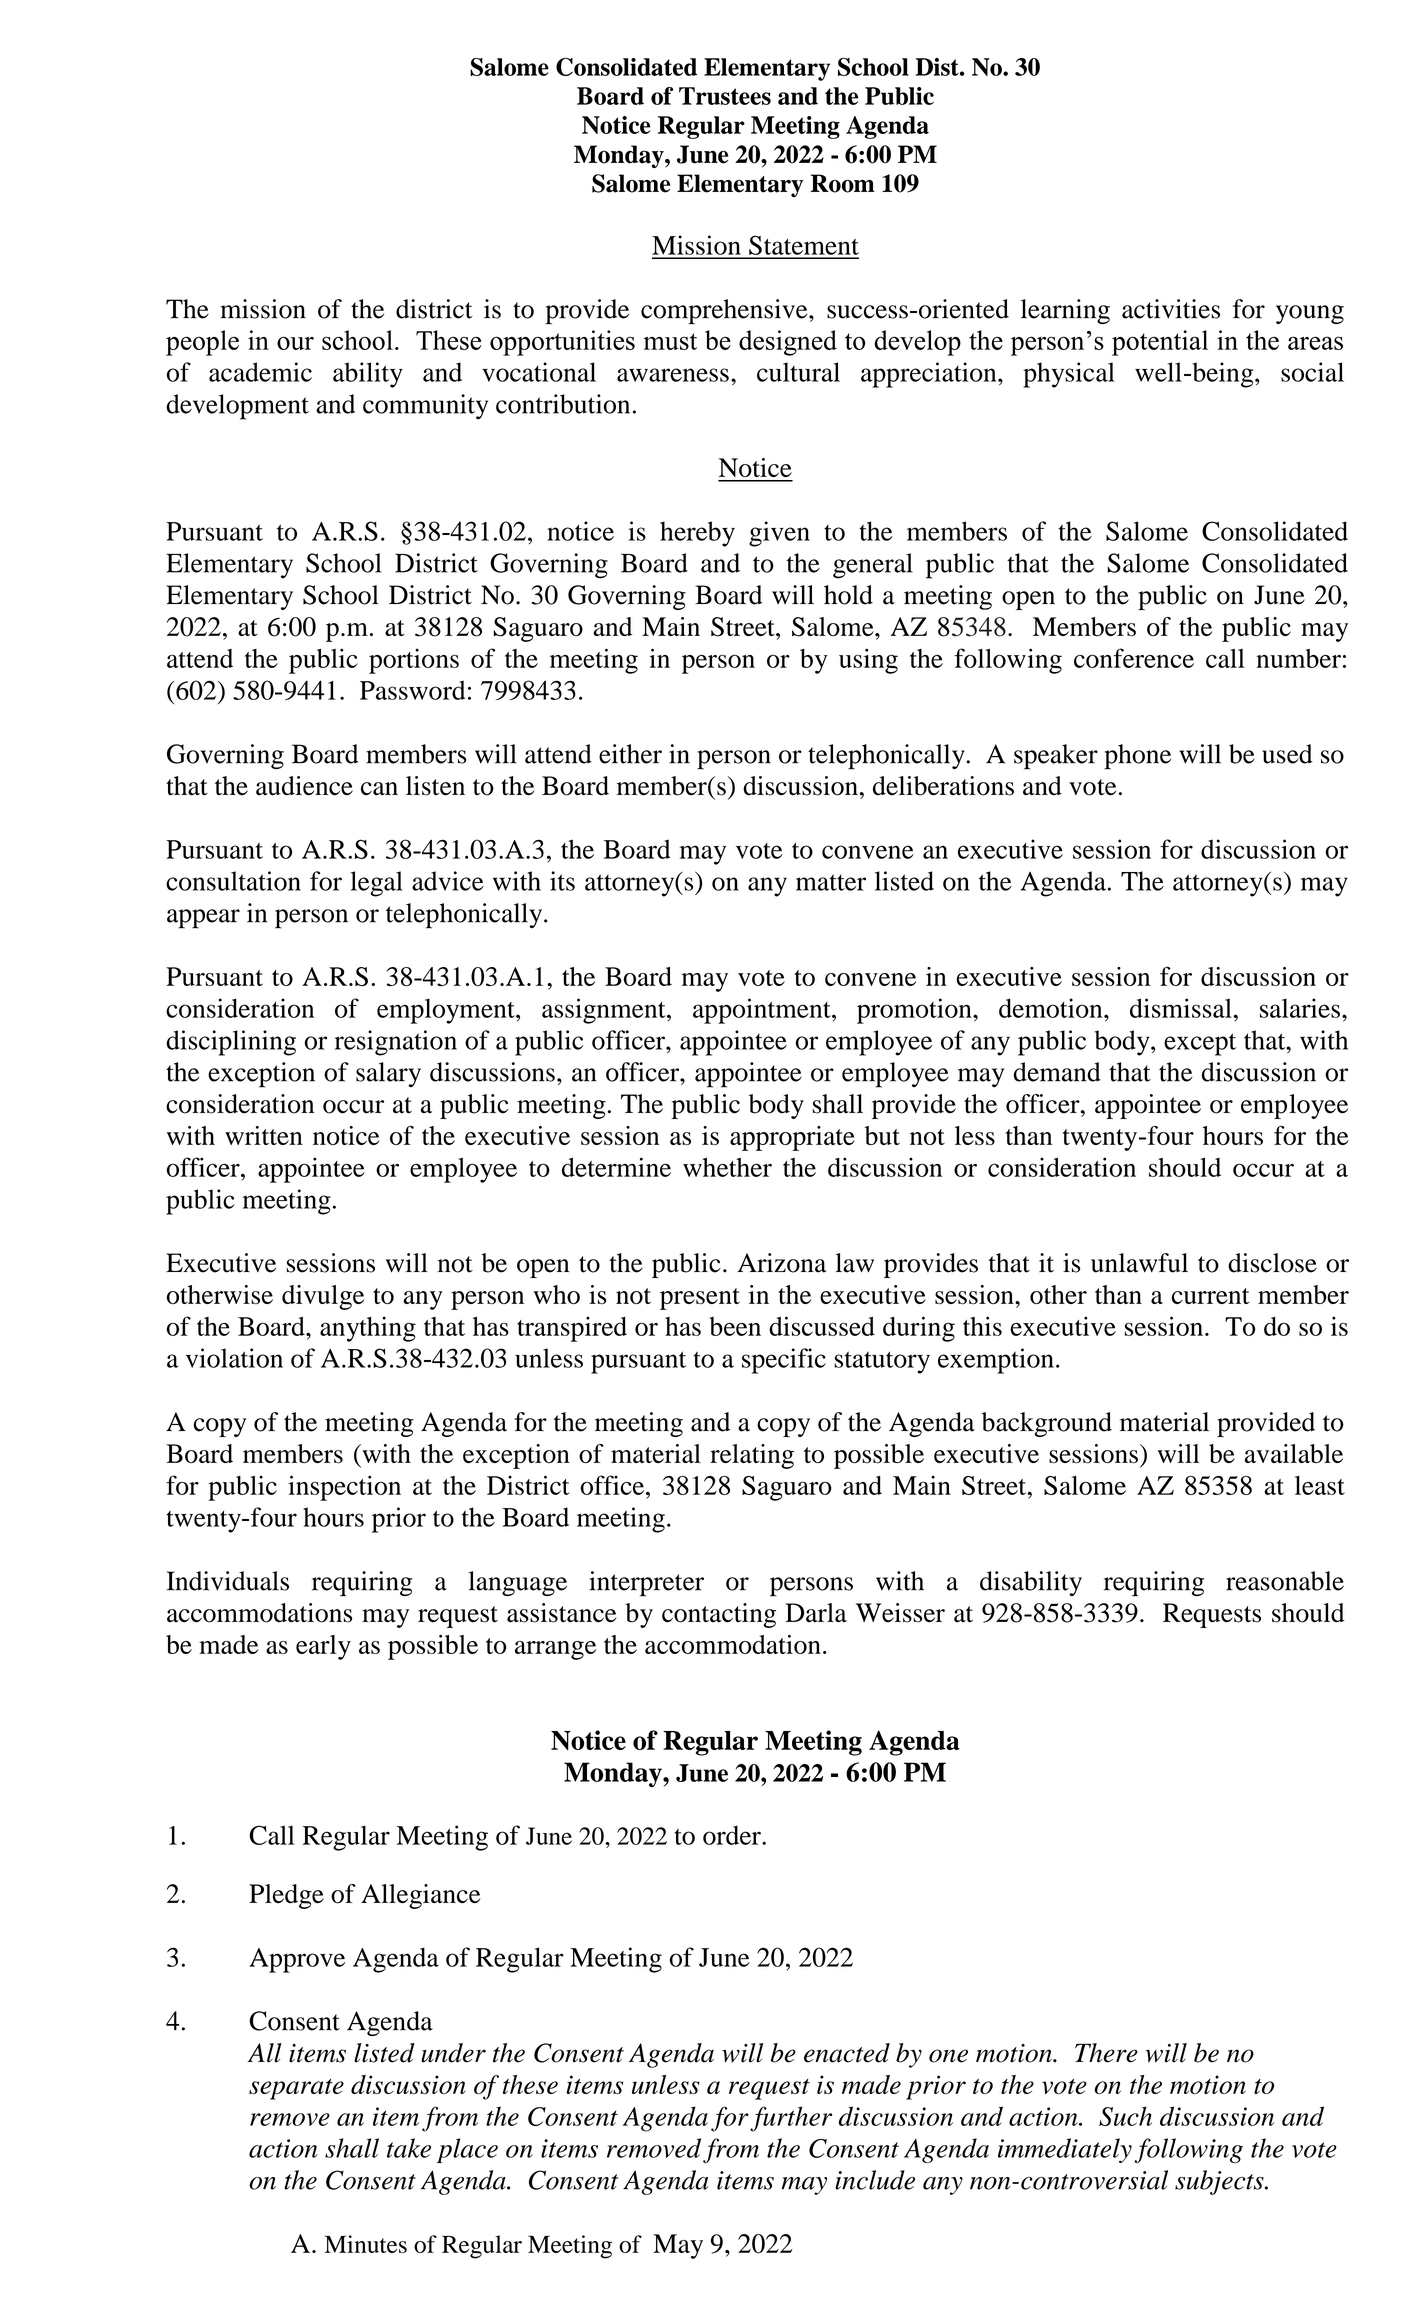 Image resolution: width=1411 pixels, height=2323 pixels. Describe the element at coordinates (868, 661) in the screenshot. I see `using` at that location.
